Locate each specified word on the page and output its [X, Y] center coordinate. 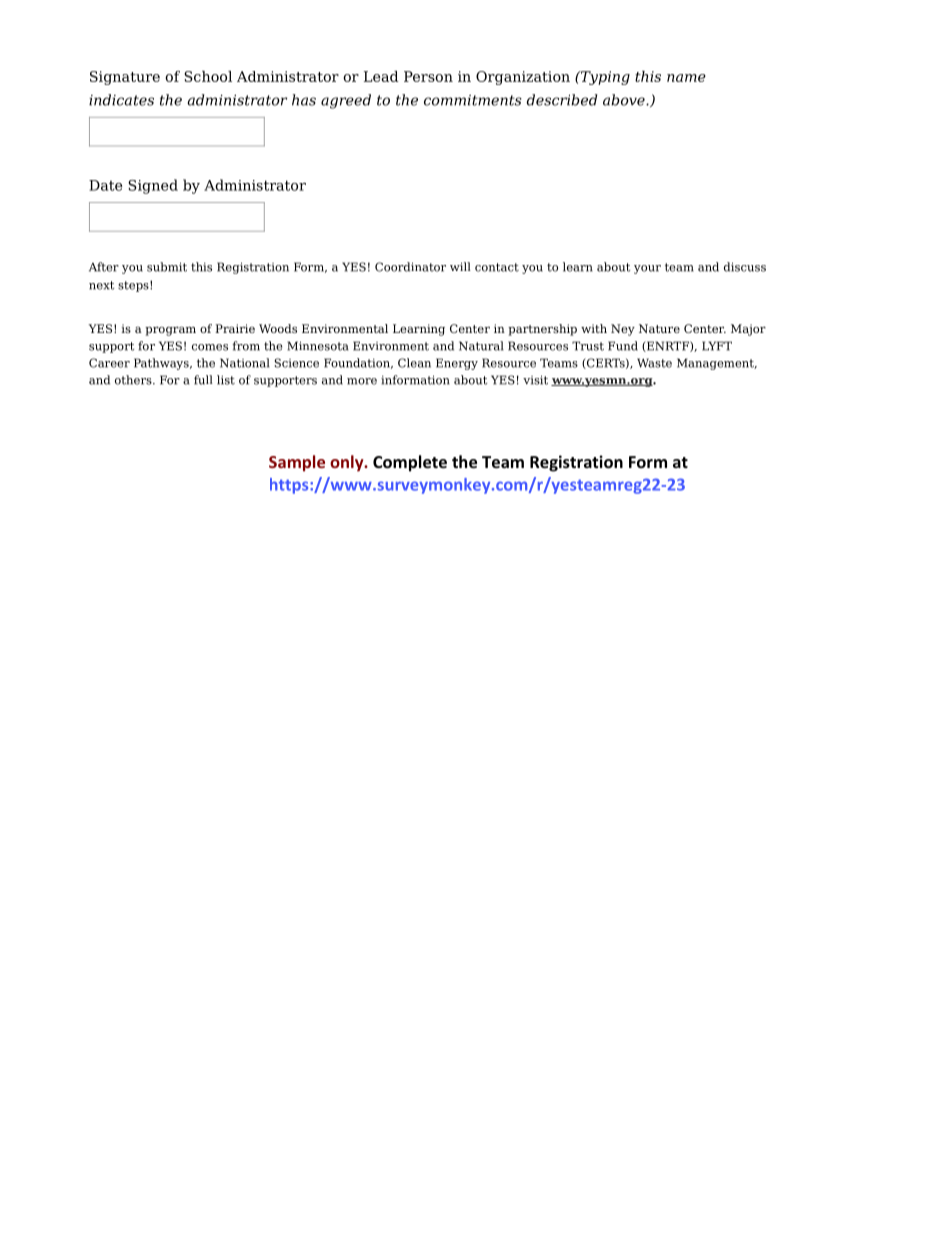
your [647, 269]
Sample [297, 463]
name [686, 78]
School [208, 76]
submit [167, 267]
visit [535, 380]
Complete [410, 463]
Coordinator [410, 267]
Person [428, 76]
